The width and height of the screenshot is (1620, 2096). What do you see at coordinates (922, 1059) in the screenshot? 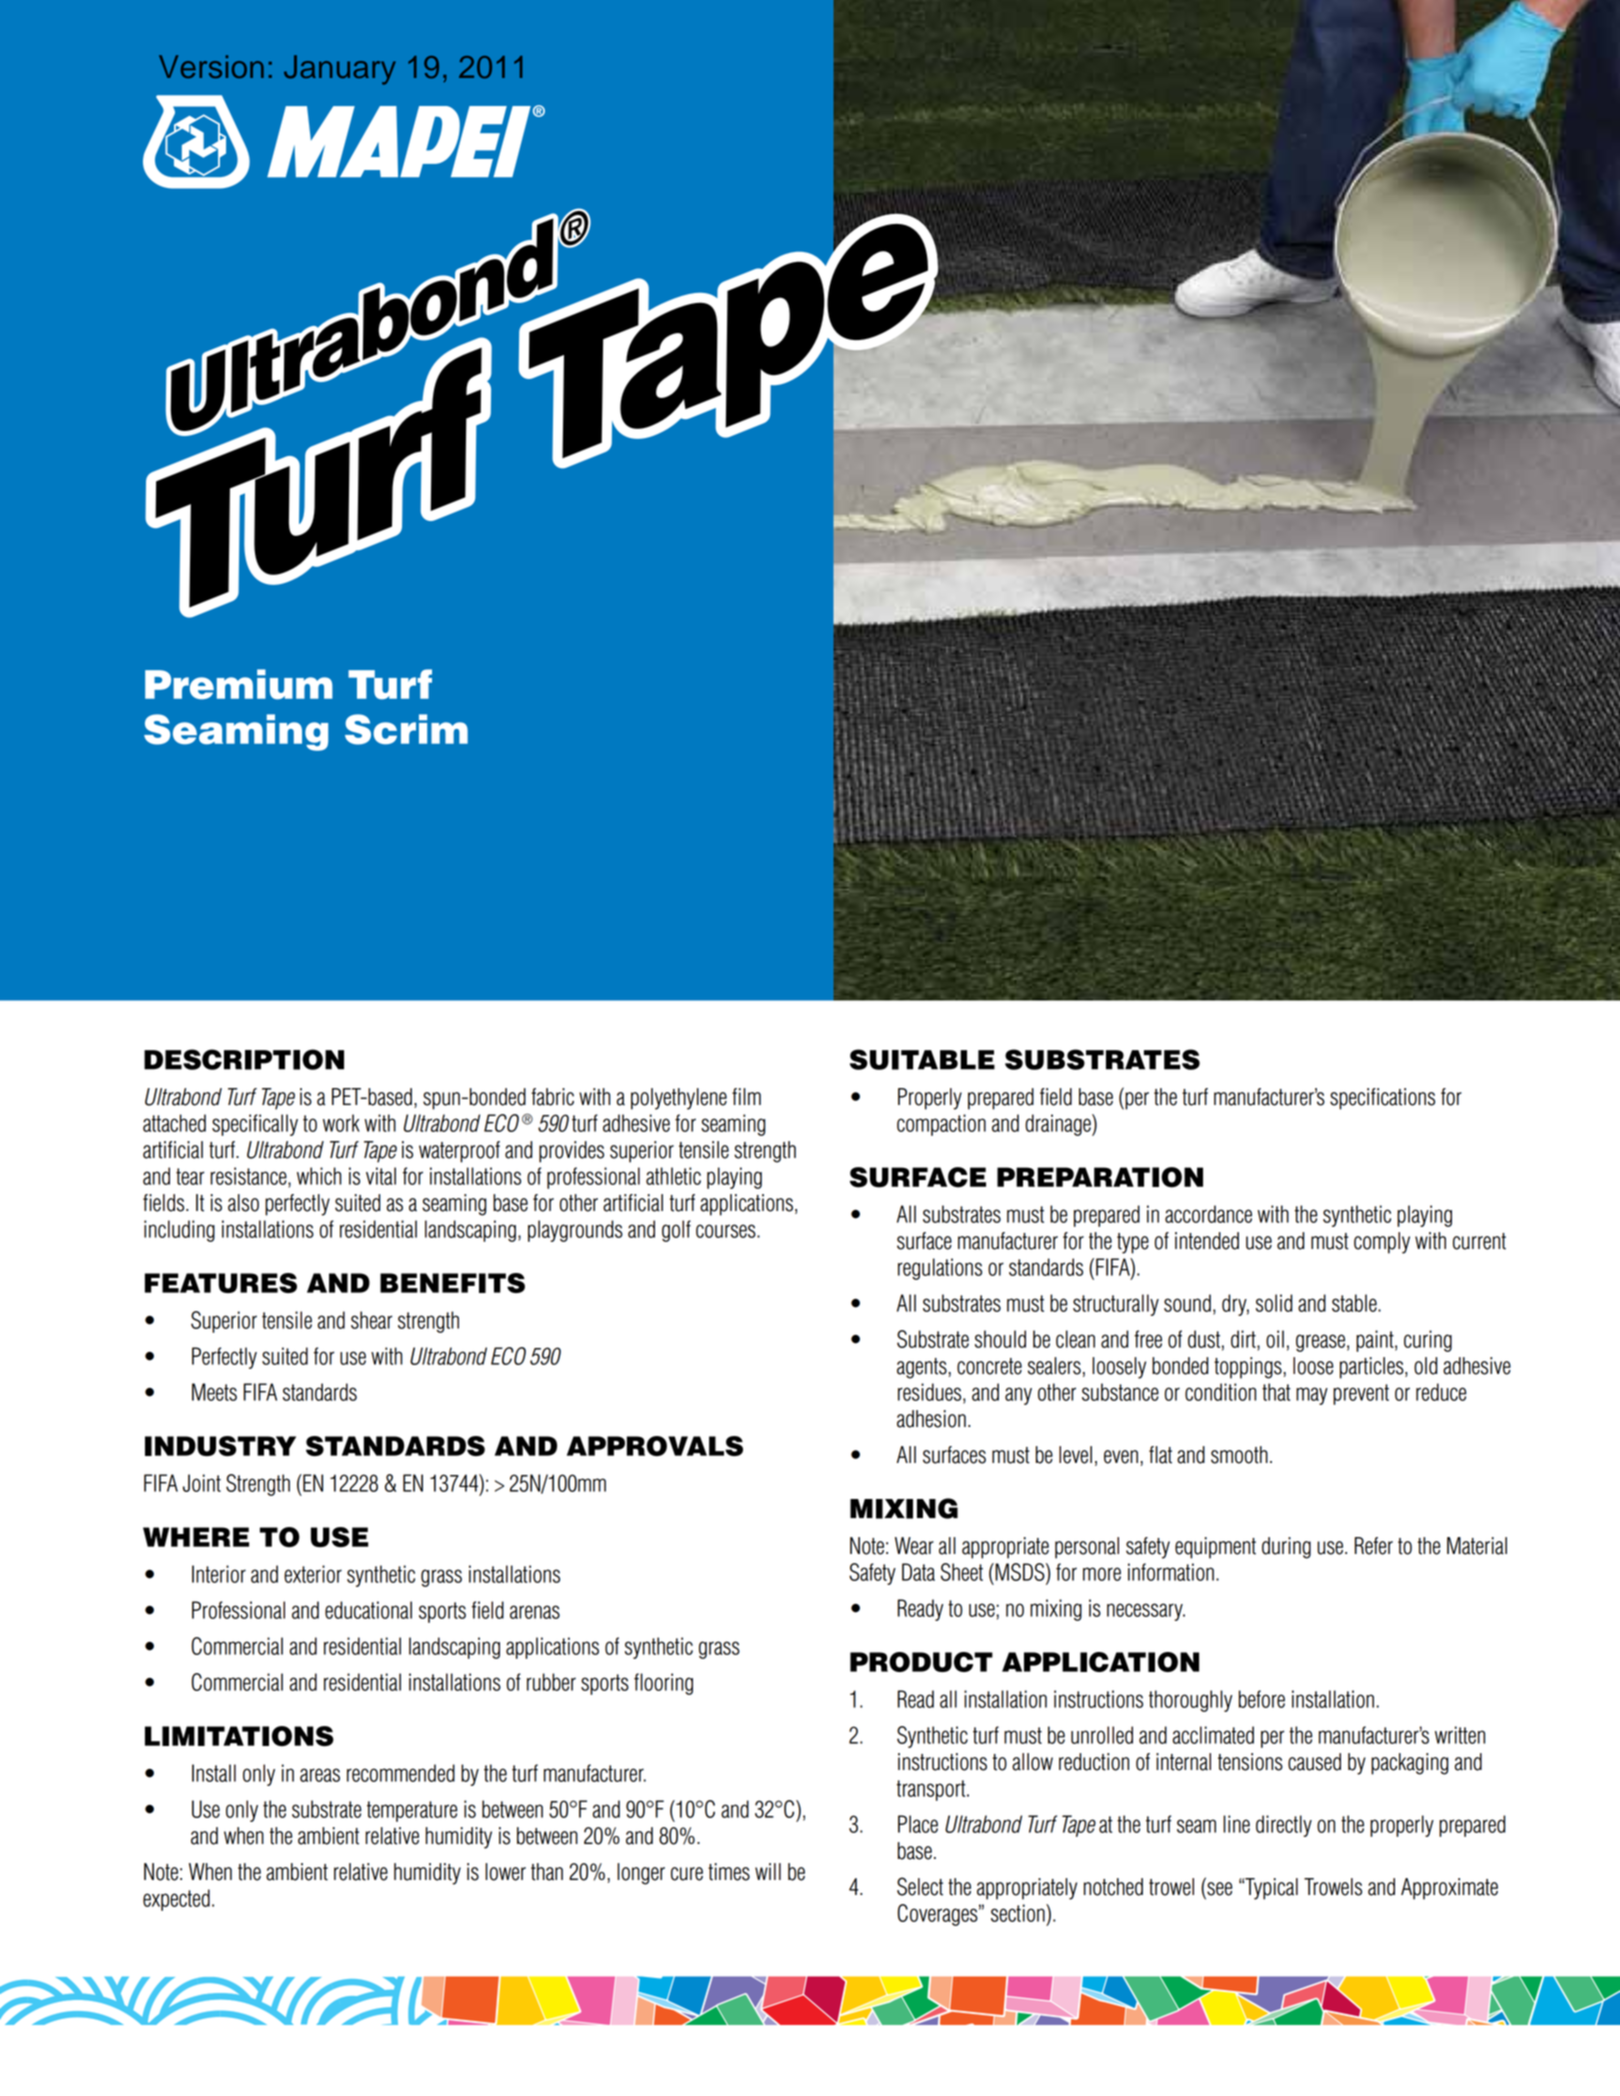
I see `Suitable` at bounding box center [922, 1059].
